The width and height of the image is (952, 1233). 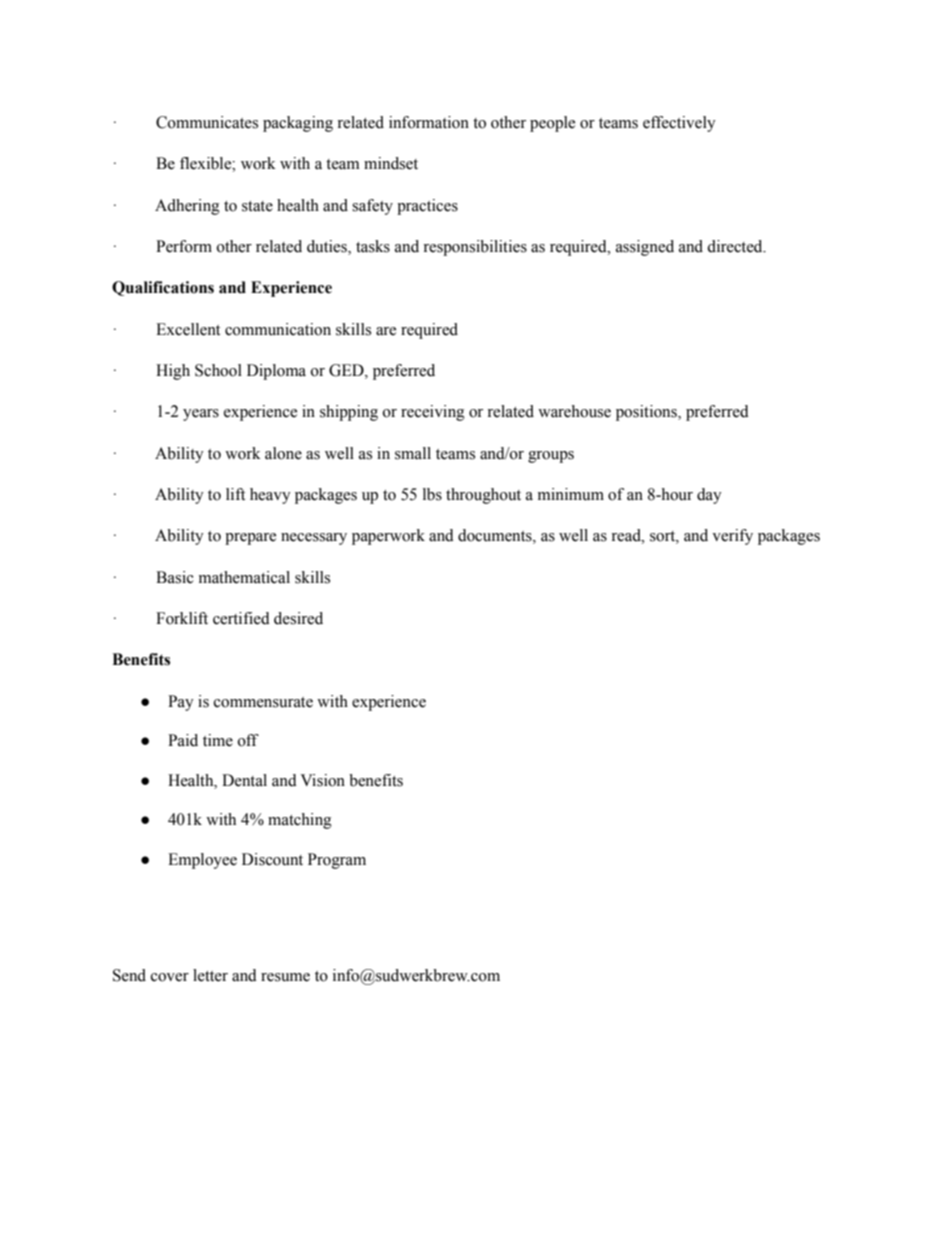 I want to click on mindset, so click(x=391, y=163).
